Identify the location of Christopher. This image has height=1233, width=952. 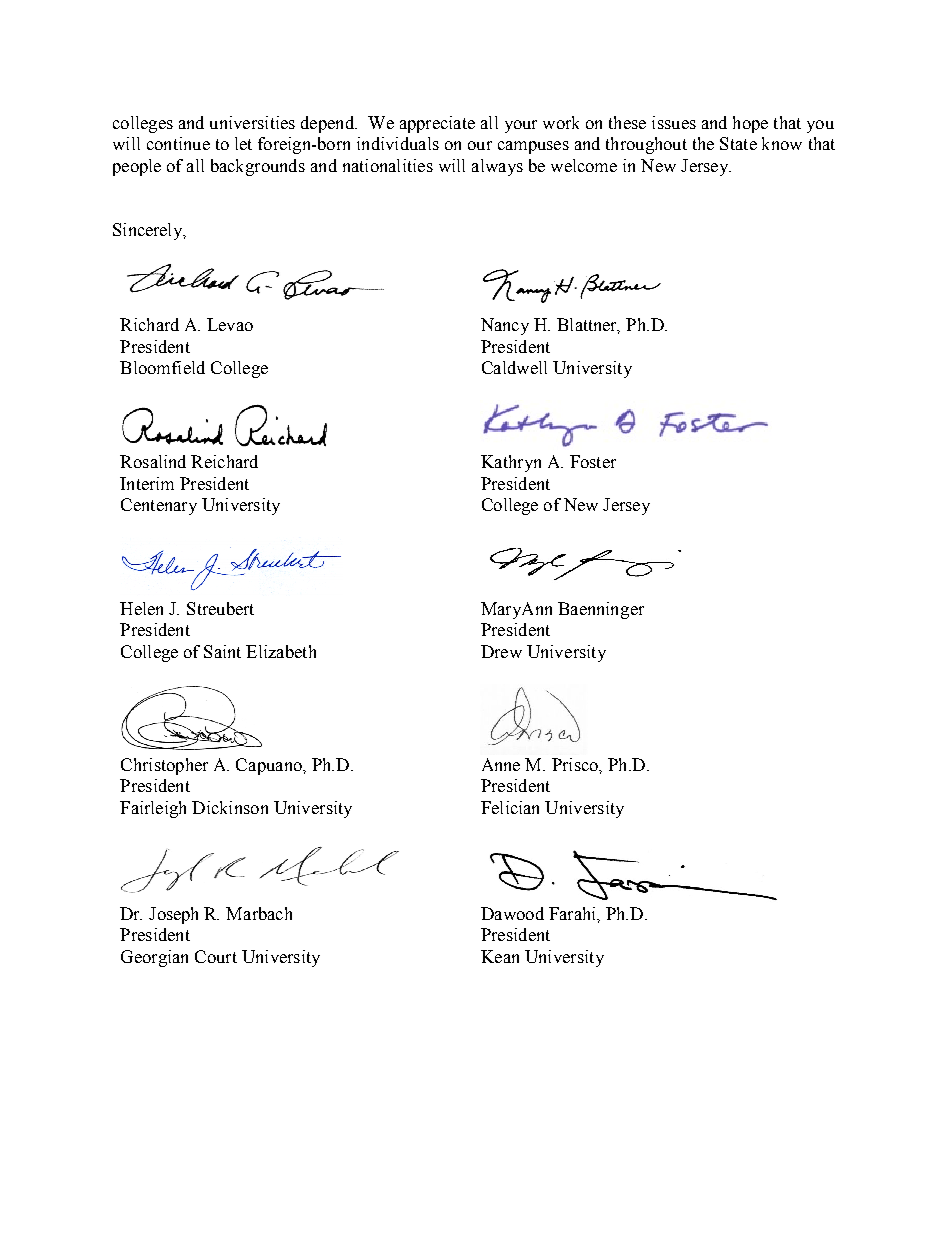
(164, 766).
